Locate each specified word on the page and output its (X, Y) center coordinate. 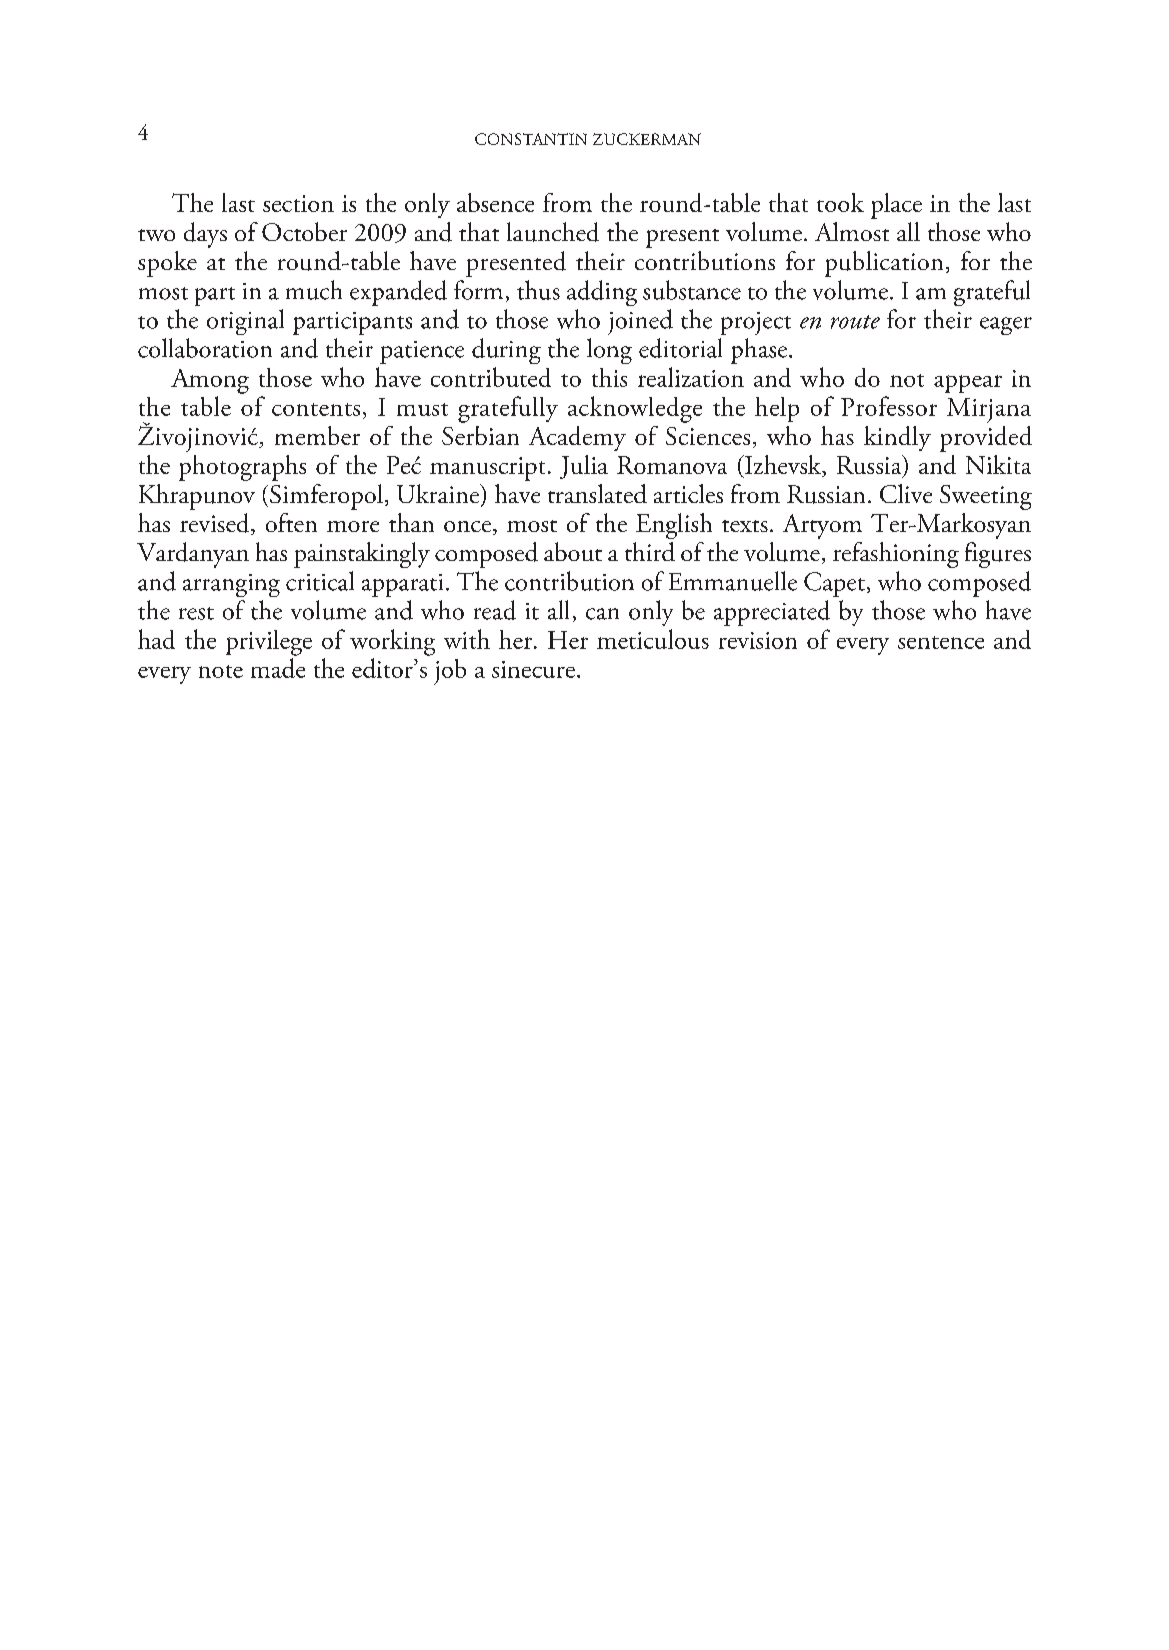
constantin (531, 139)
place (896, 206)
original (245, 322)
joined (640, 322)
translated (597, 493)
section (298, 203)
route (855, 322)
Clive (906, 493)
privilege (269, 643)
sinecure (533, 669)
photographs (242, 468)
